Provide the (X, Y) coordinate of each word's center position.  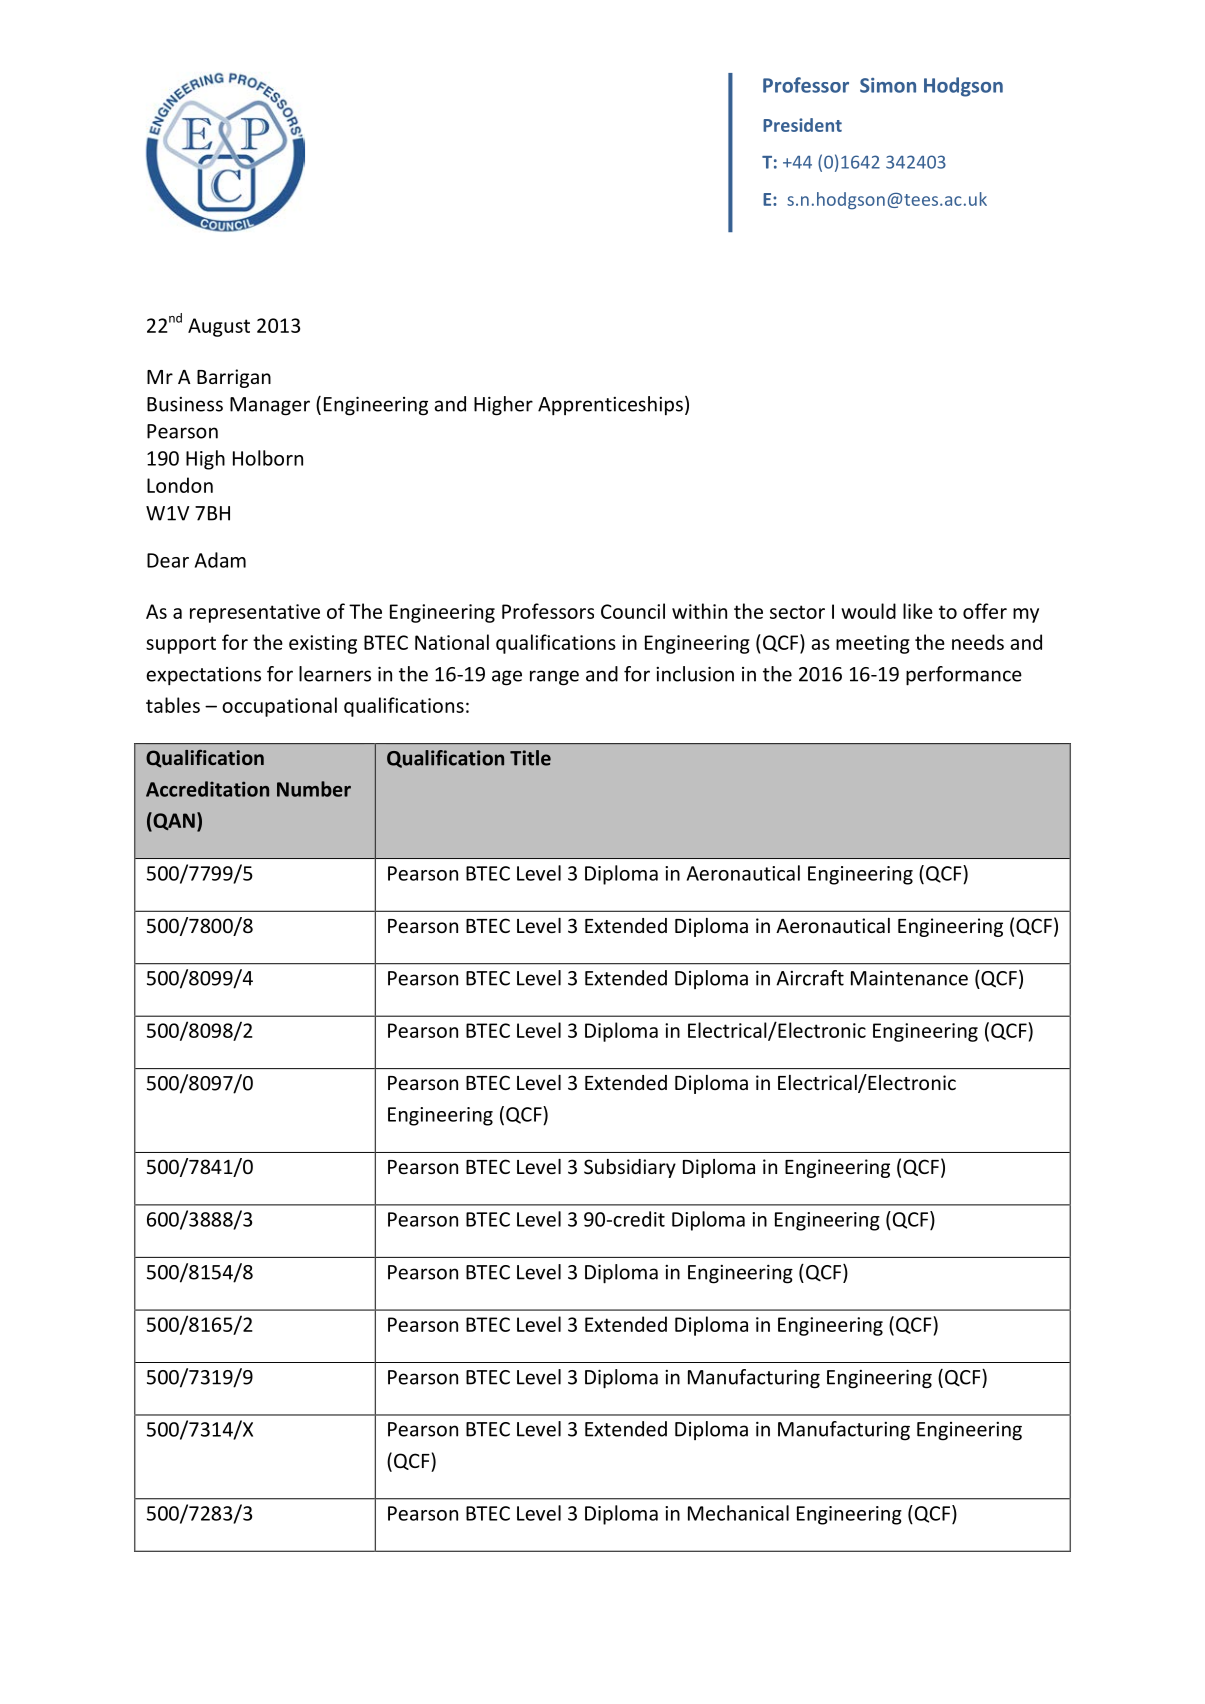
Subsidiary (630, 1168)
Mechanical (738, 1513)
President (802, 125)
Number (314, 789)
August (219, 327)
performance (964, 676)
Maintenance (909, 978)
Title (530, 758)
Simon (888, 85)
